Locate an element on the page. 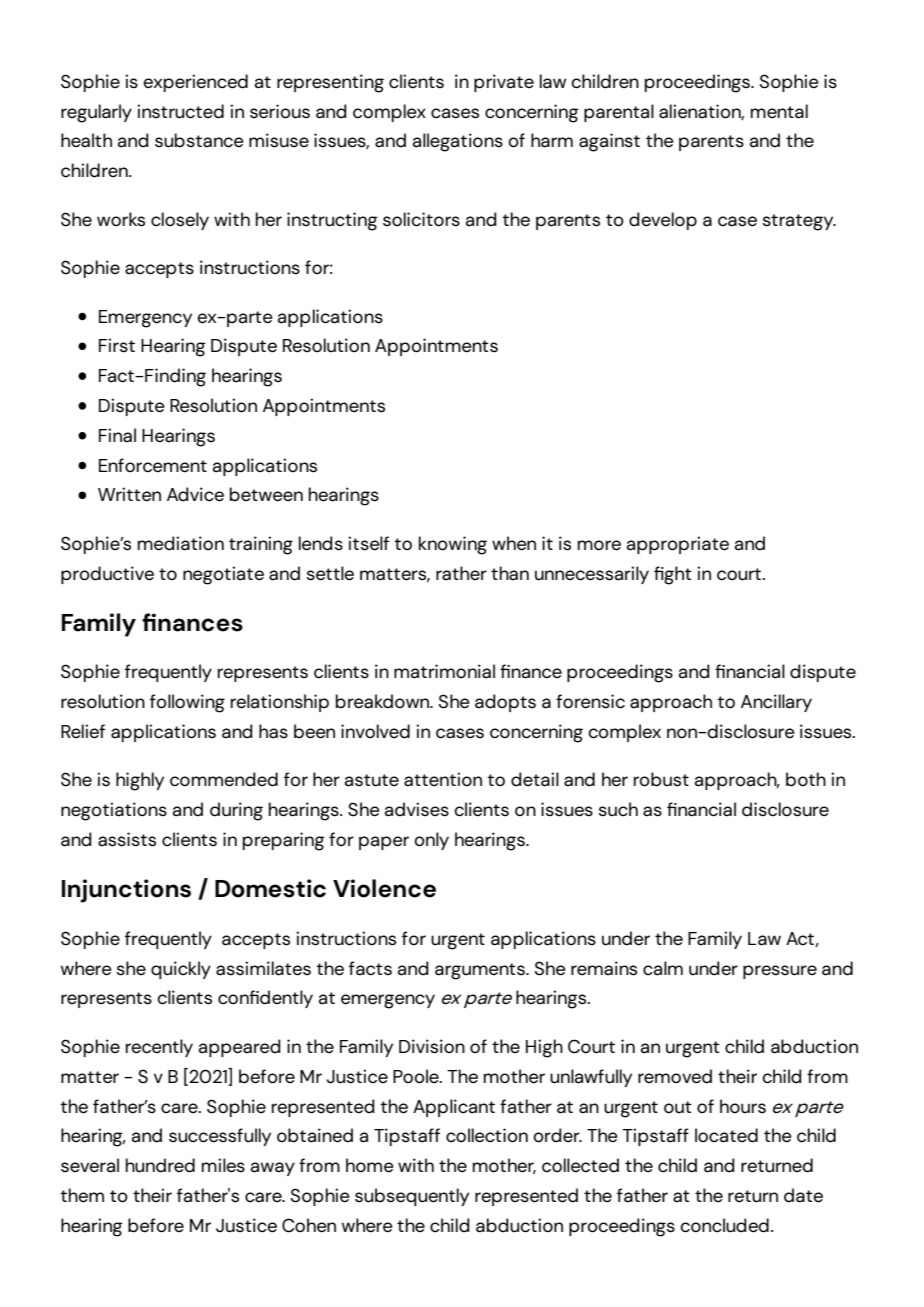 The width and height of the document is (924, 1307). allegations is located at coordinates (458, 142).
